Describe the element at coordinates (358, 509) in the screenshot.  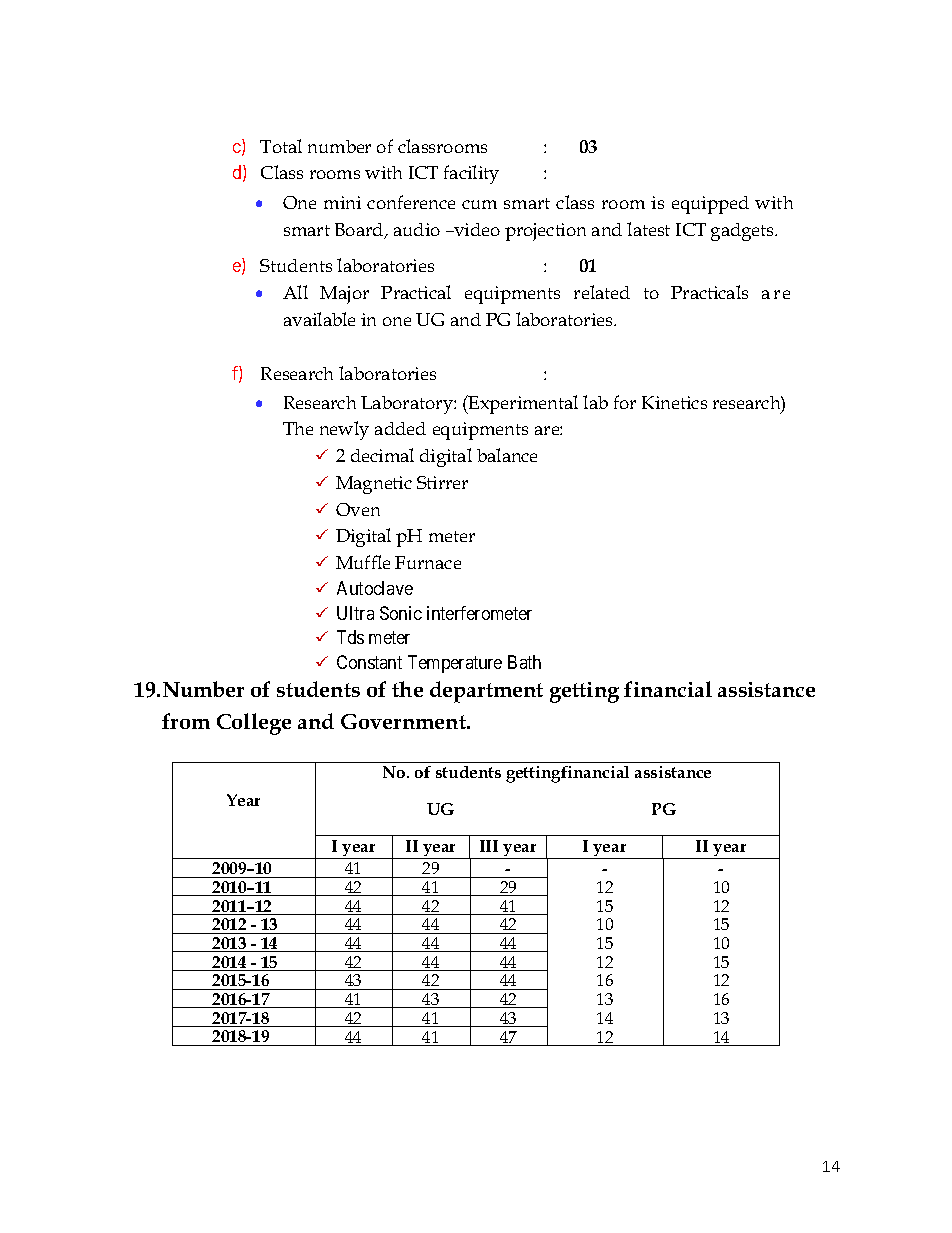
I see `Oven` at that location.
